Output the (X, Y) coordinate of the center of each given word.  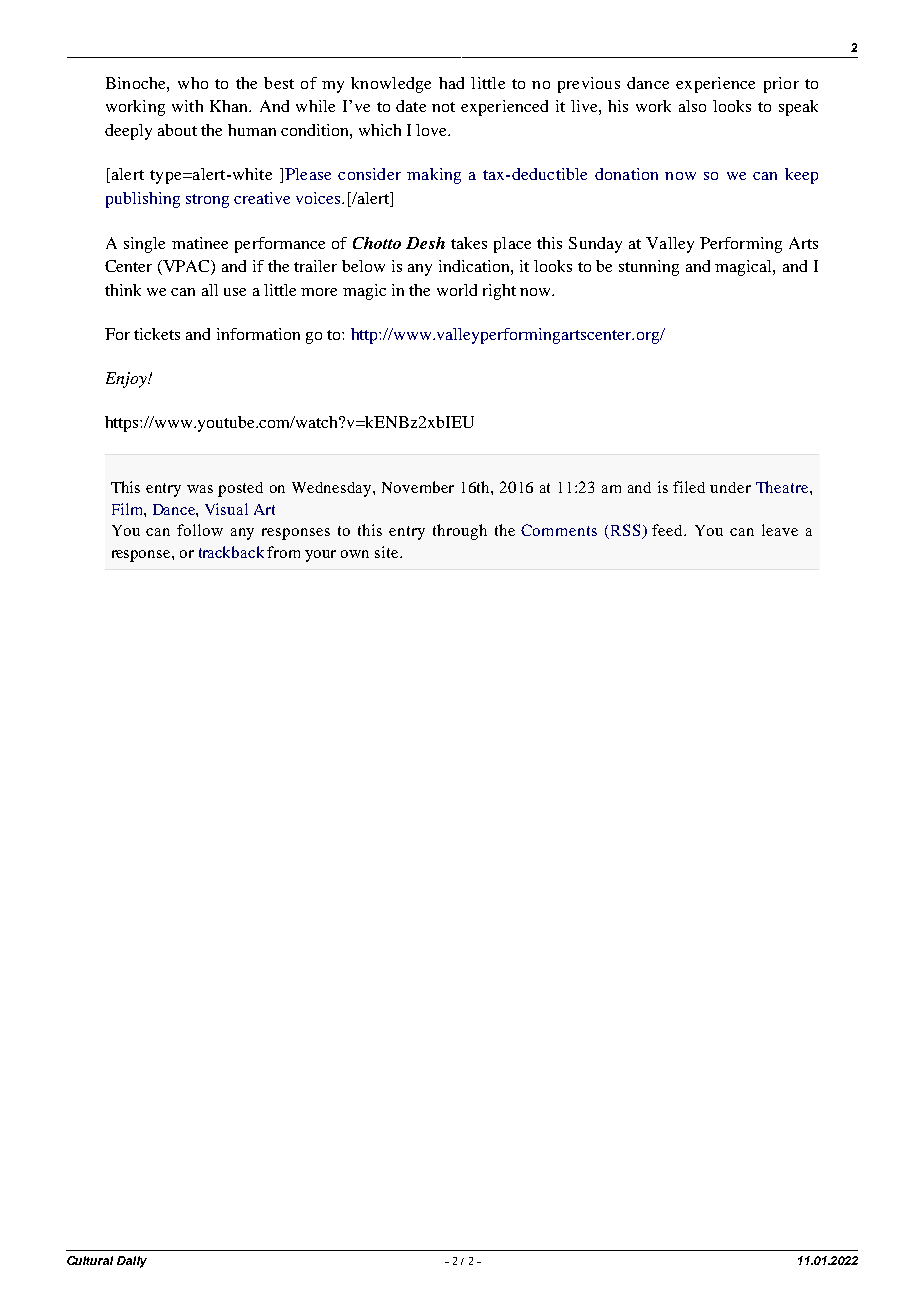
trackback (231, 552)
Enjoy (127, 380)
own (355, 554)
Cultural (90, 1260)
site (388, 552)
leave (780, 530)
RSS (625, 531)
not (443, 107)
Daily (132, 1262)
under (730, 487)
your (320, 556)
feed (669, 530)
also (692, 106)
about (177, 130)
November (418, 487)
